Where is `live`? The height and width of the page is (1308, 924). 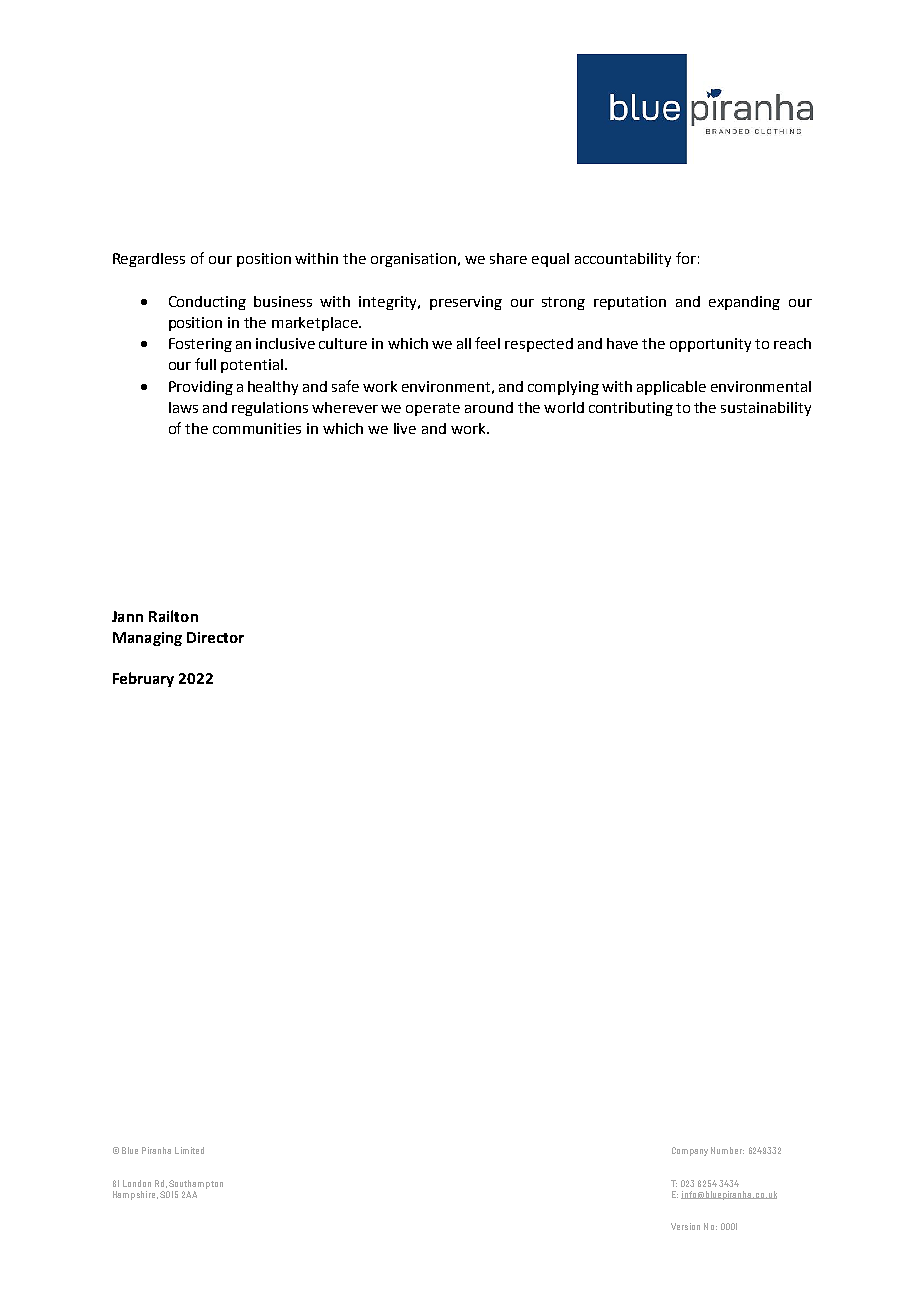 live is located at coordinates (405, 428).
